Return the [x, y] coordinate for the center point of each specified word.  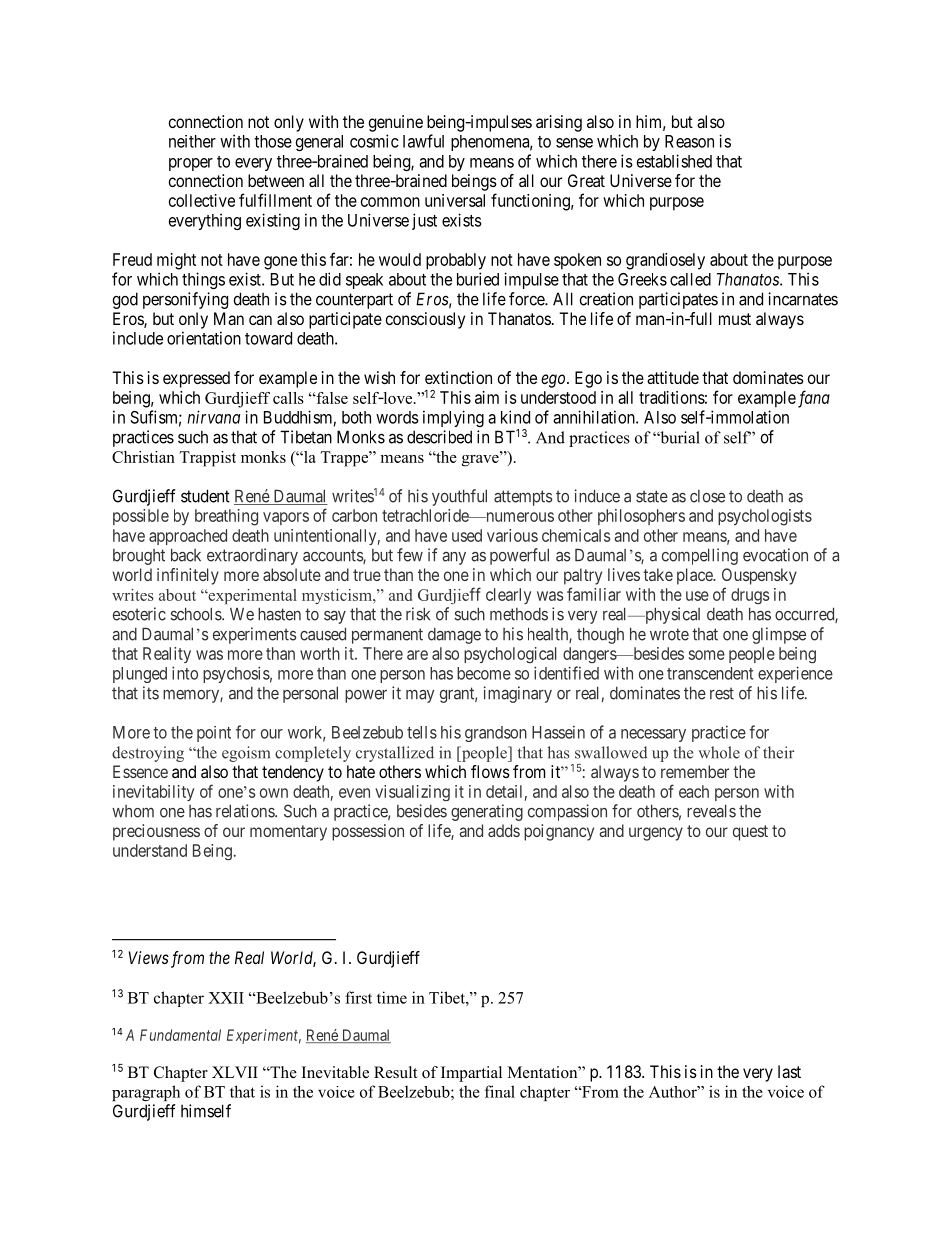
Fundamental [180, 1035]
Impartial [471, 1074]
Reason [689, 141]
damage [454, 636]
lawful [423, 141]
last [789, 1071]
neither [192, 141]
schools [196, 614]
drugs [750, 596]
